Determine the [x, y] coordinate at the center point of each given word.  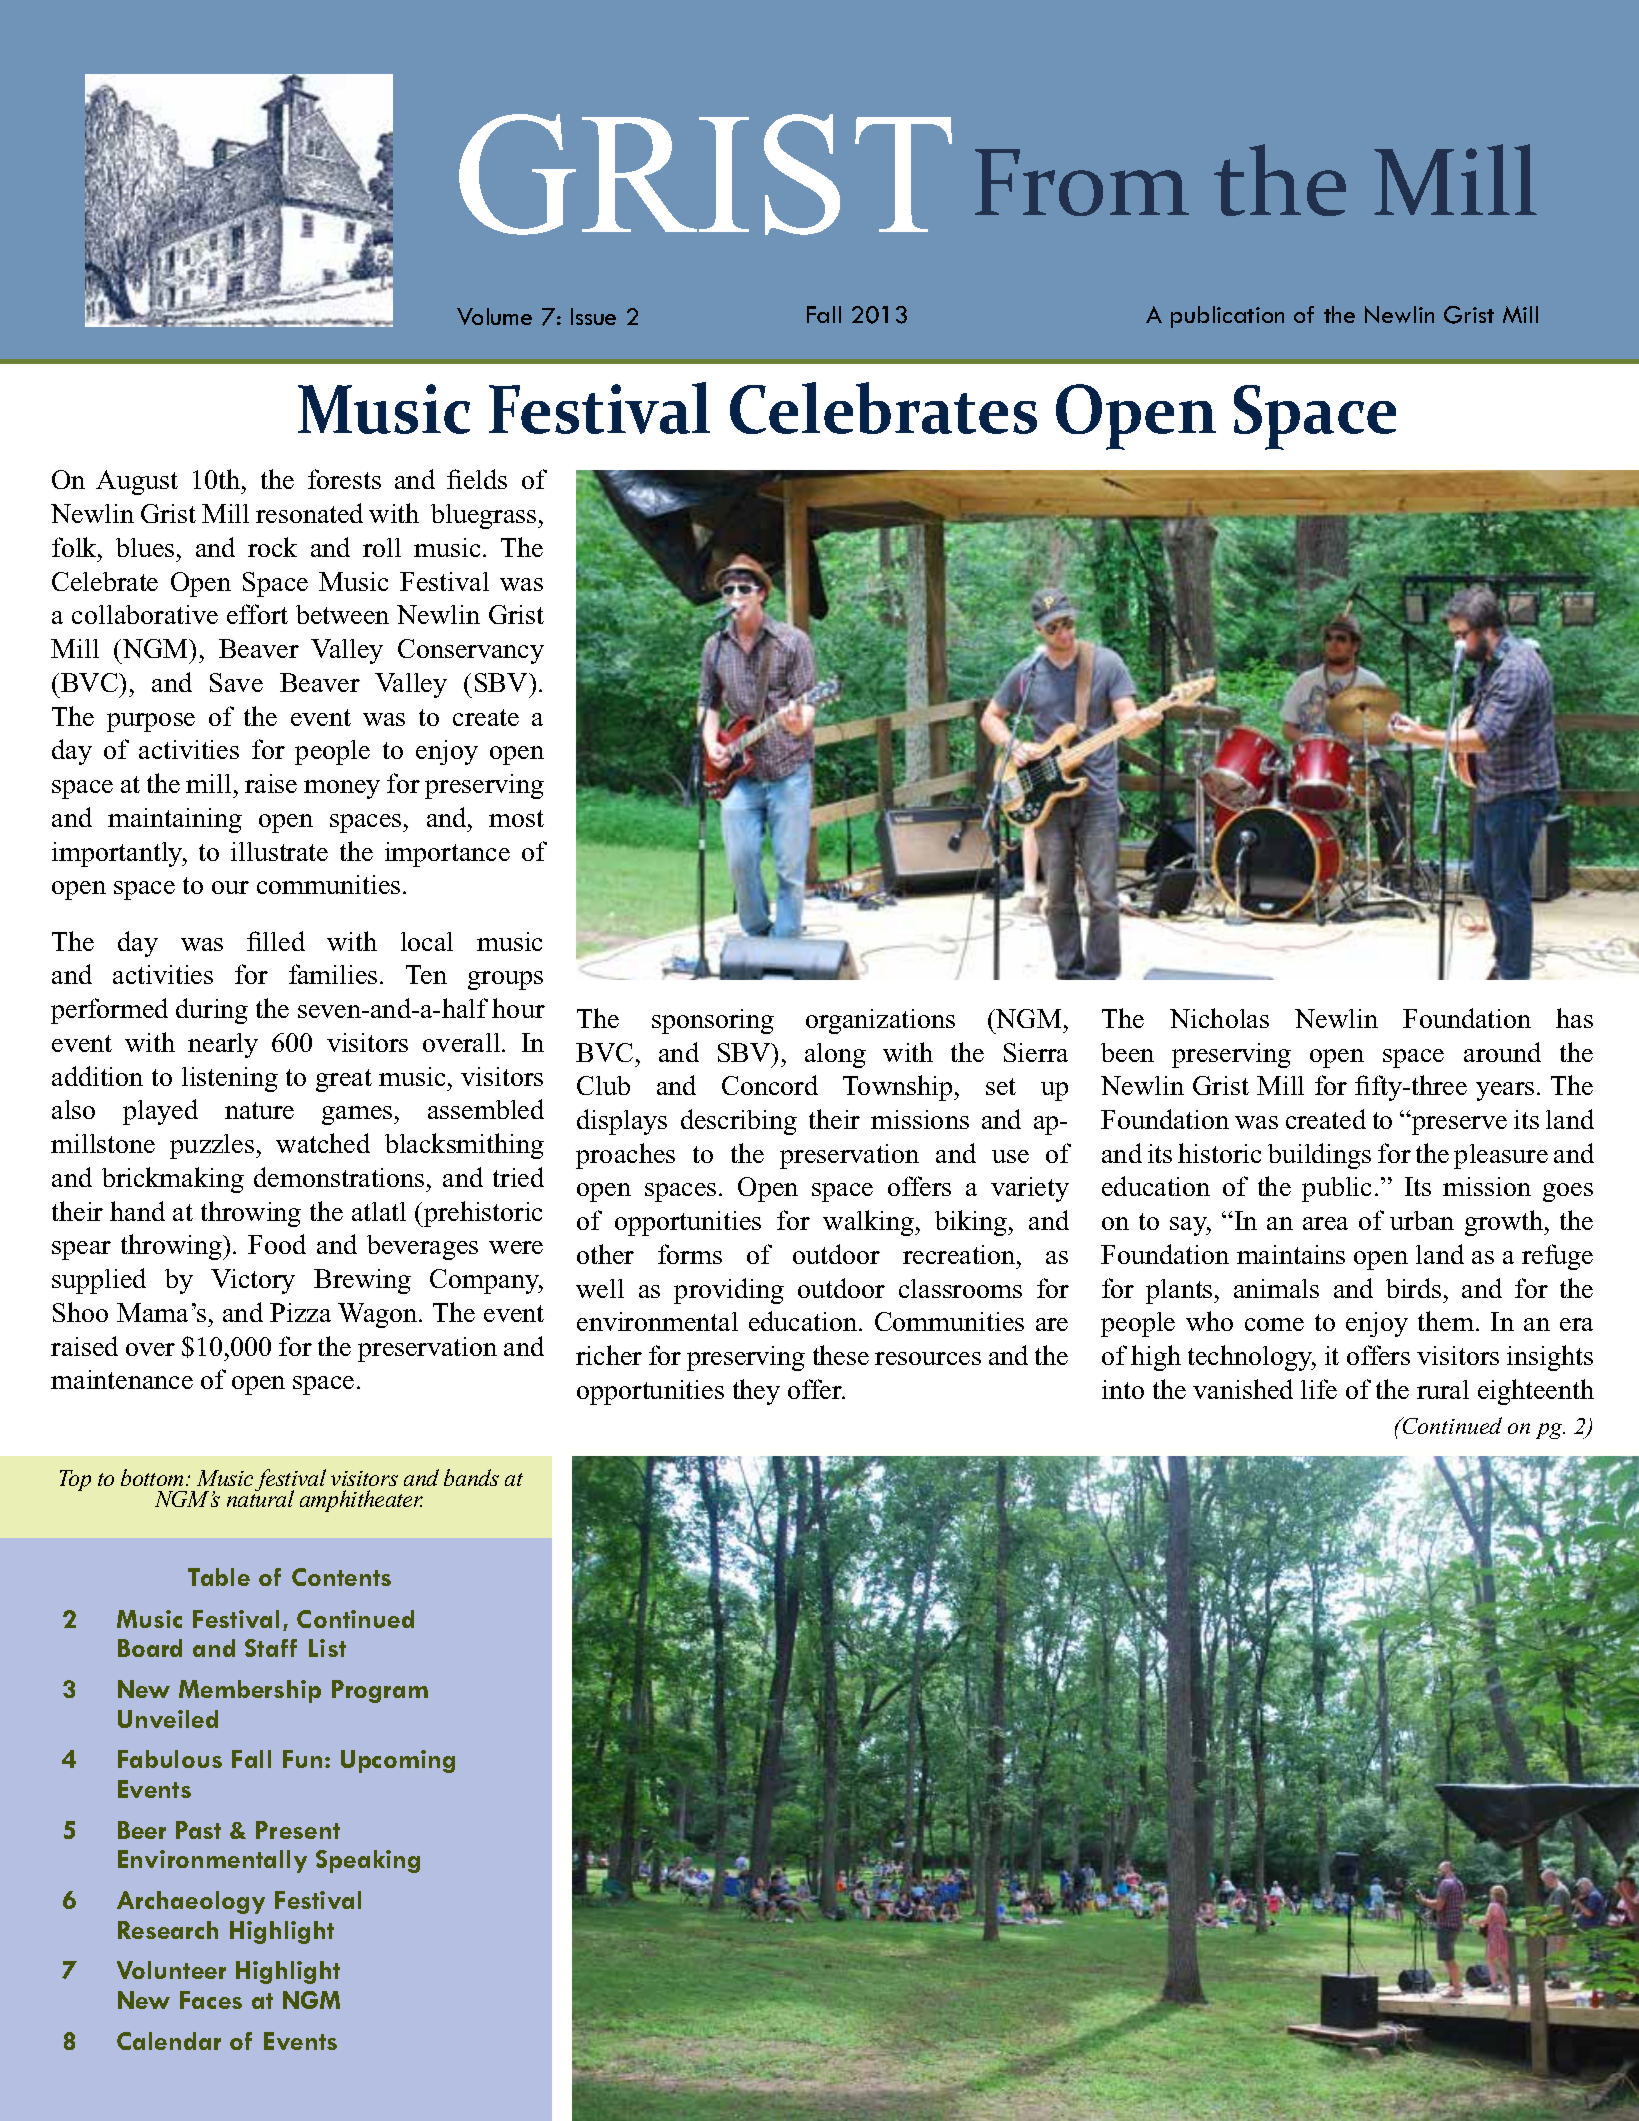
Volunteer [171, 1970]
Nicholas [1219, 1018]
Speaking [368, 1861]
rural [1443, 1389]
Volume [494, 316]
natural [260, 1497]
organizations [880, 1021]
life [1319, 1389]
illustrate [279, 851]
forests [344, 479]
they [756, 1392]
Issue [593, 316]
